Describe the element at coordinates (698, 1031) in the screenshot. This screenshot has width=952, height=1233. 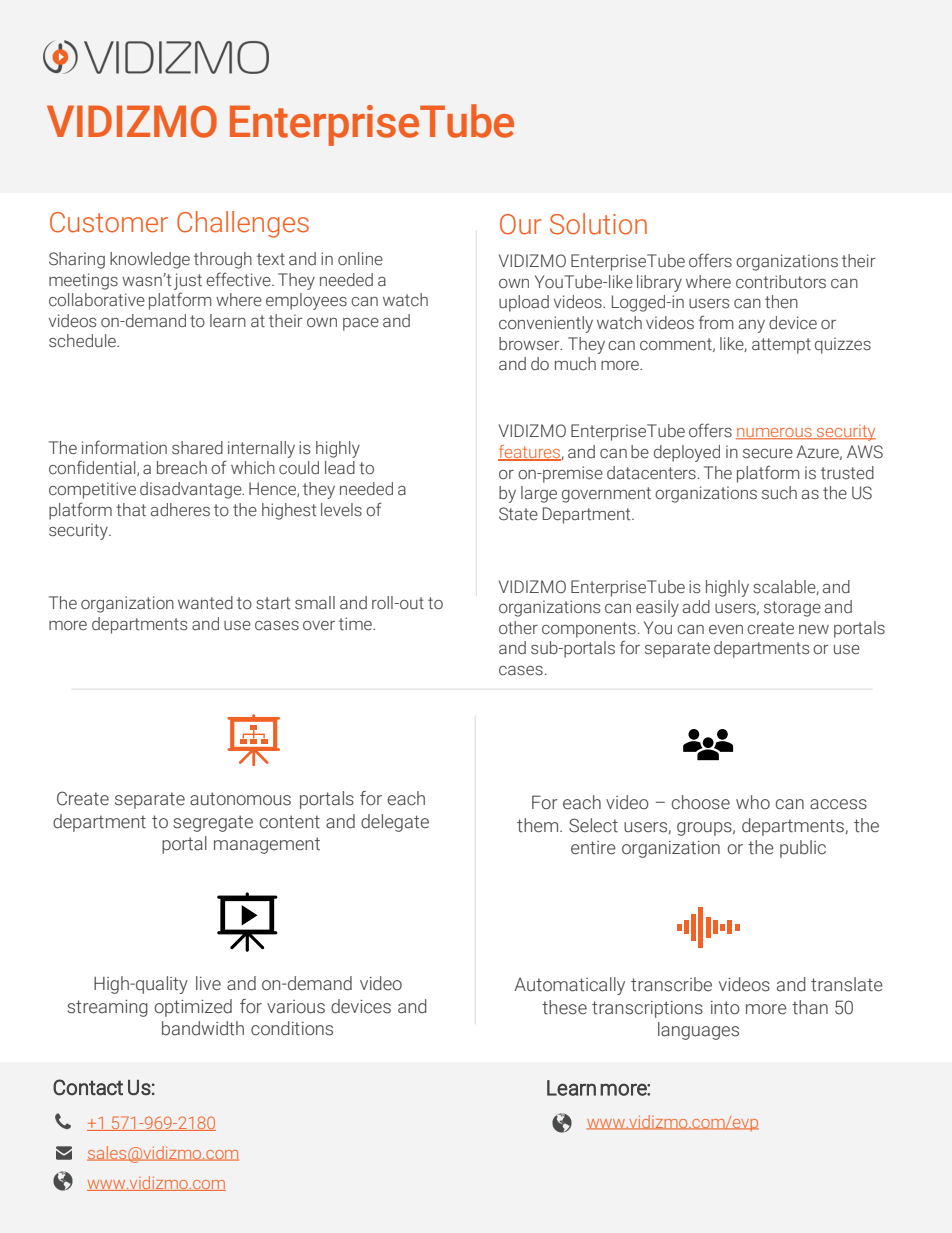
I see `languages` at that location.
